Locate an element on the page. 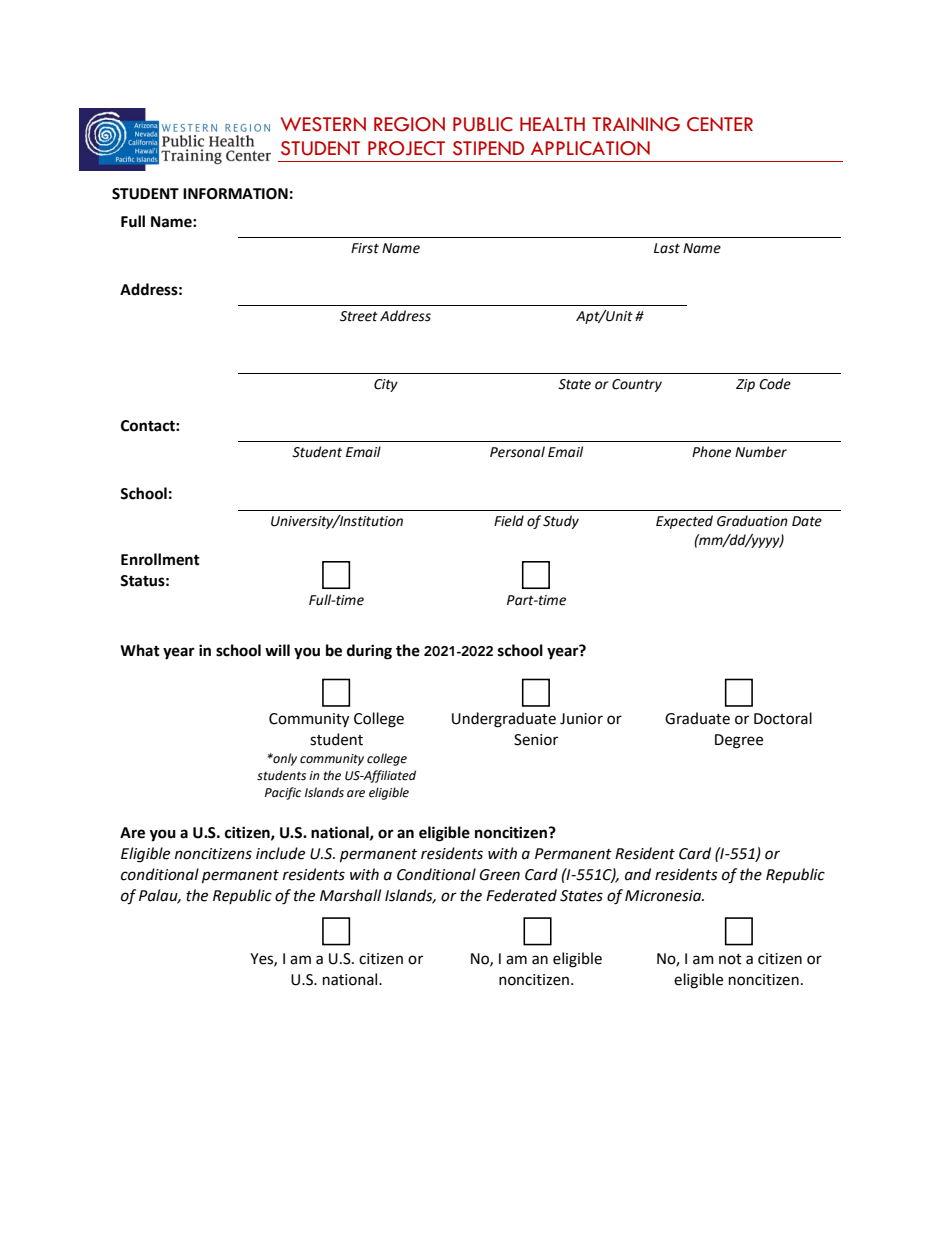  include is located at coordinates (280, 853).
